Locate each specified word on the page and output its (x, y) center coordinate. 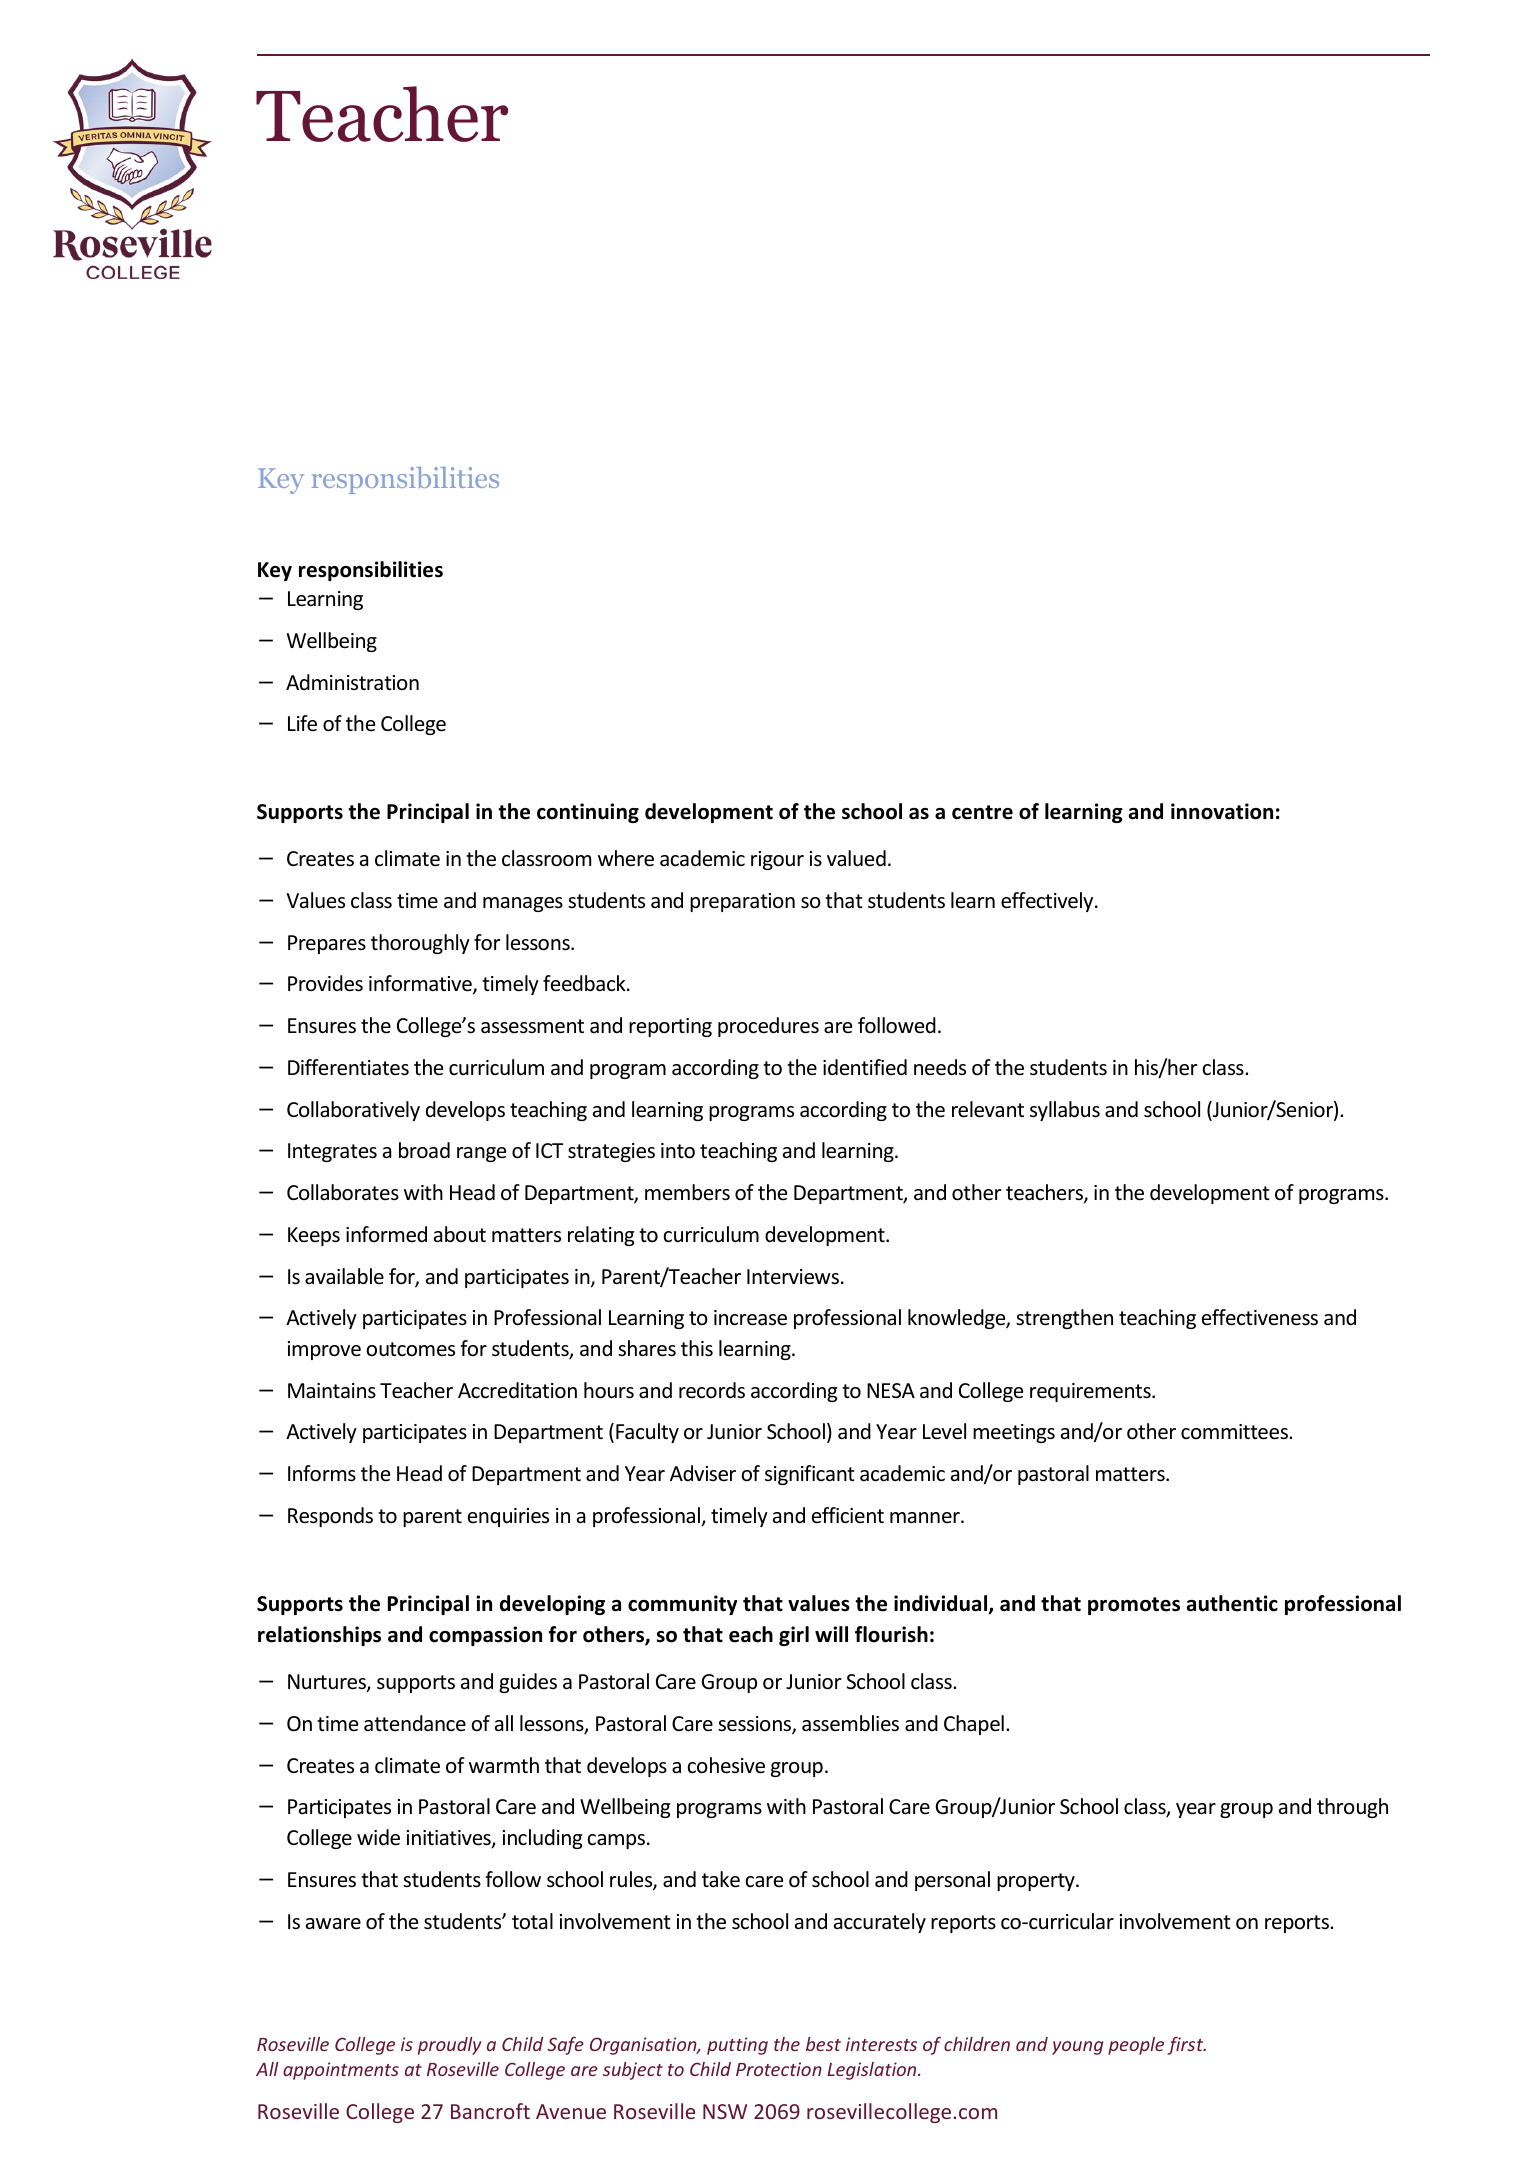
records (712, 1390)
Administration (352, 682)
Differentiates (348, 1067)
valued (856, 858)
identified (865, 1067)
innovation (1222, 811)
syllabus (1065, 1111)
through (1352, 1808)
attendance (415, 1723)
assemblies (850, 1723)
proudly (450, 2046)
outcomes (410, 1349)
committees (1235, 1432)
